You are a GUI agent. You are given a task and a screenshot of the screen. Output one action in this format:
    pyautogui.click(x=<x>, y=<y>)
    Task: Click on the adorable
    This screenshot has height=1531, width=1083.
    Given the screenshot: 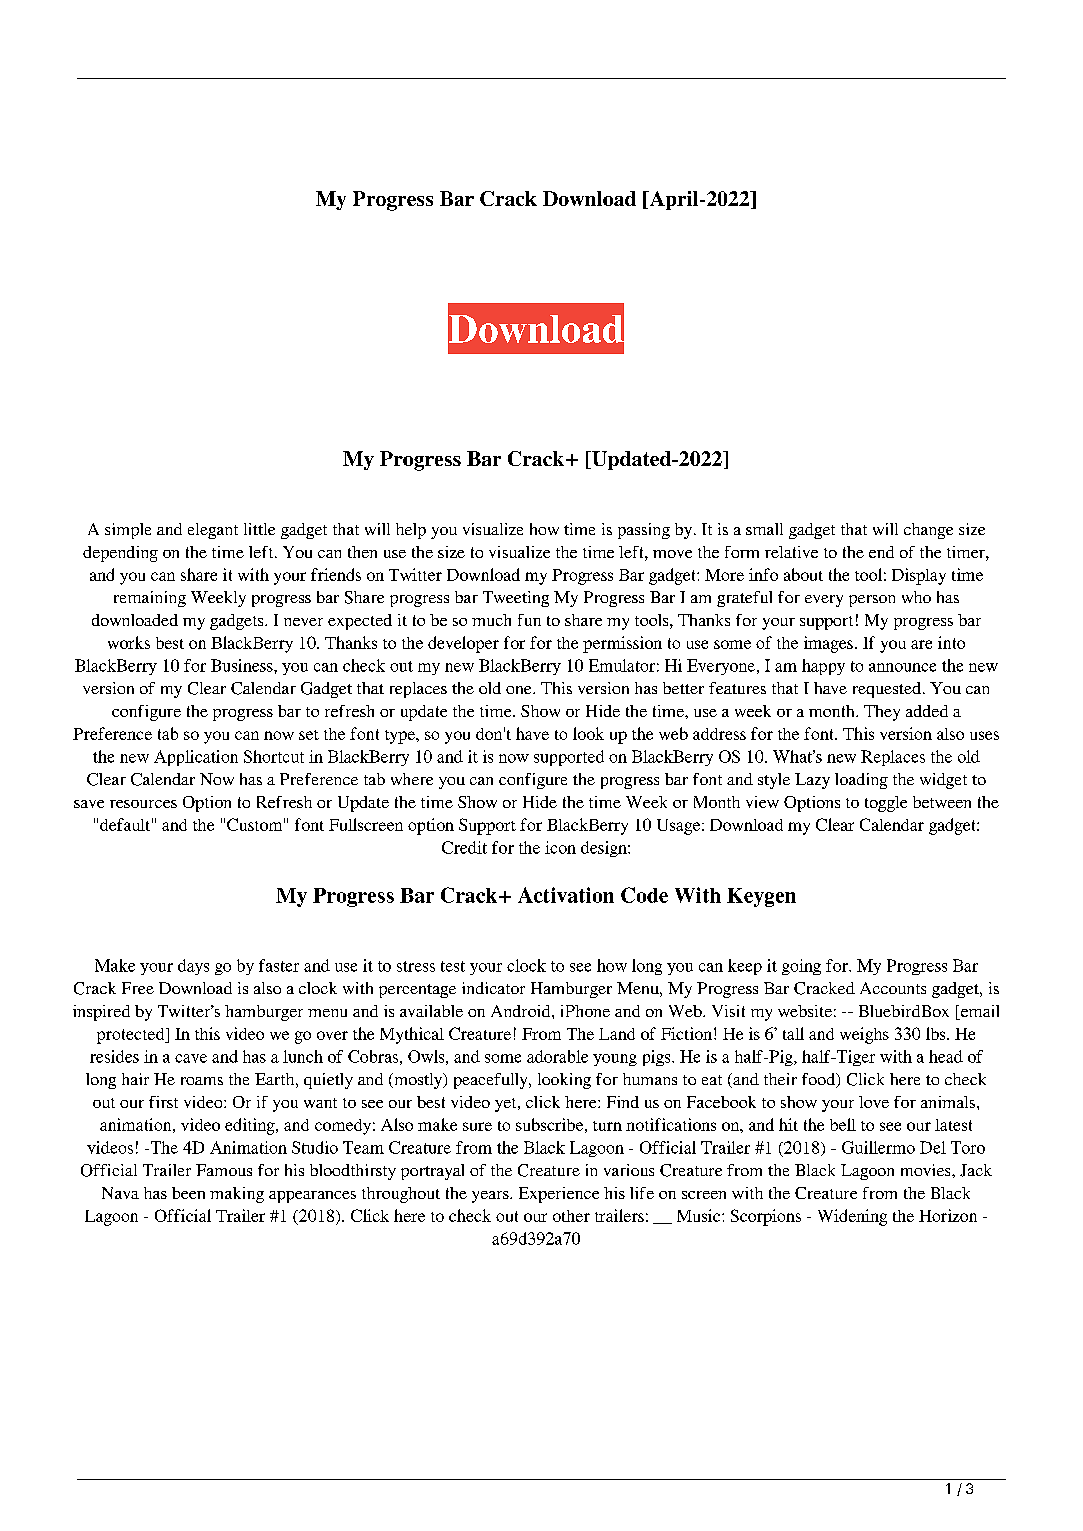 What is the action you would take?
    pyautogui.click(x=557, y=1056)
